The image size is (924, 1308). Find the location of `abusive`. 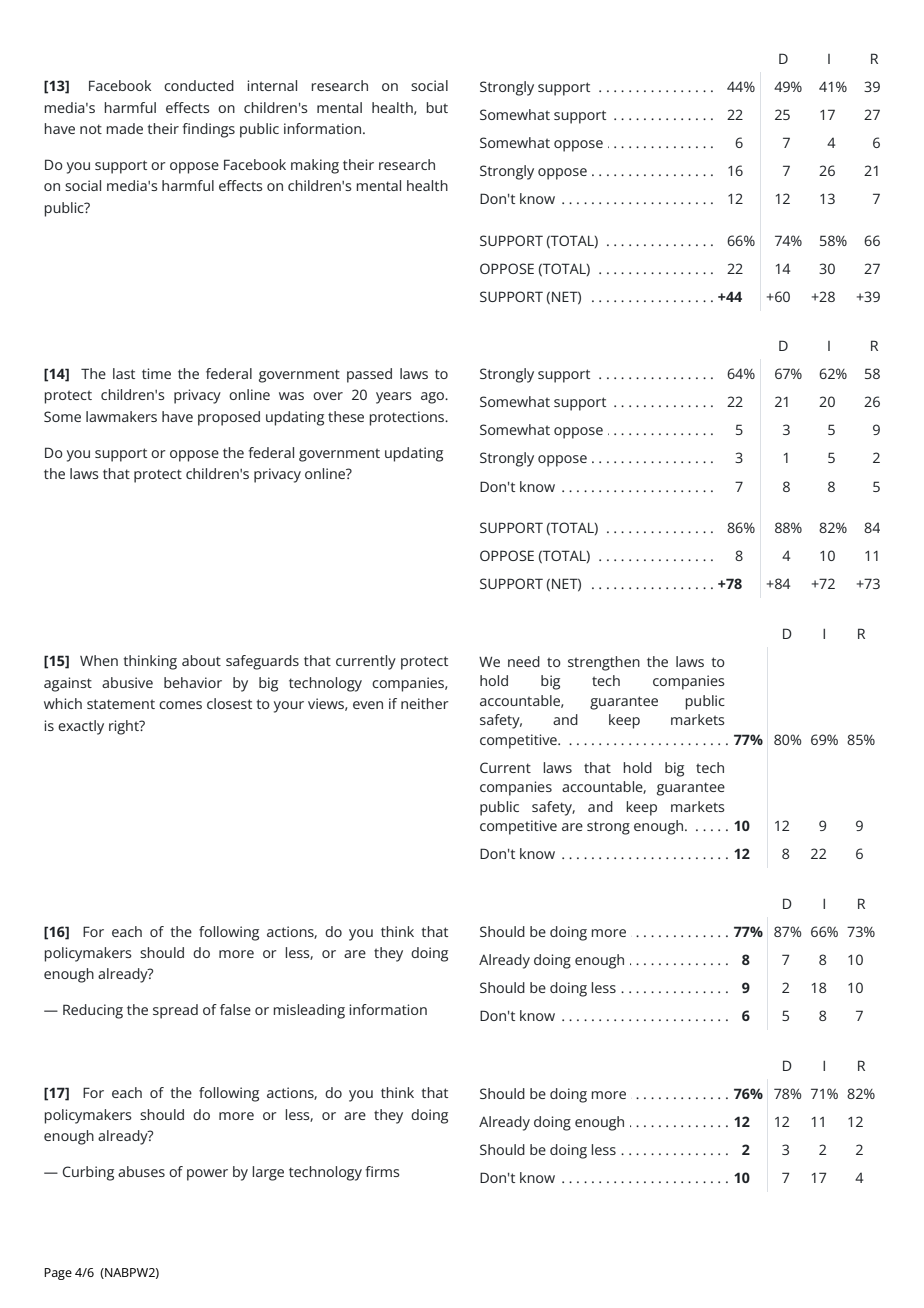

abusive is located at coordinates (127, 682).
